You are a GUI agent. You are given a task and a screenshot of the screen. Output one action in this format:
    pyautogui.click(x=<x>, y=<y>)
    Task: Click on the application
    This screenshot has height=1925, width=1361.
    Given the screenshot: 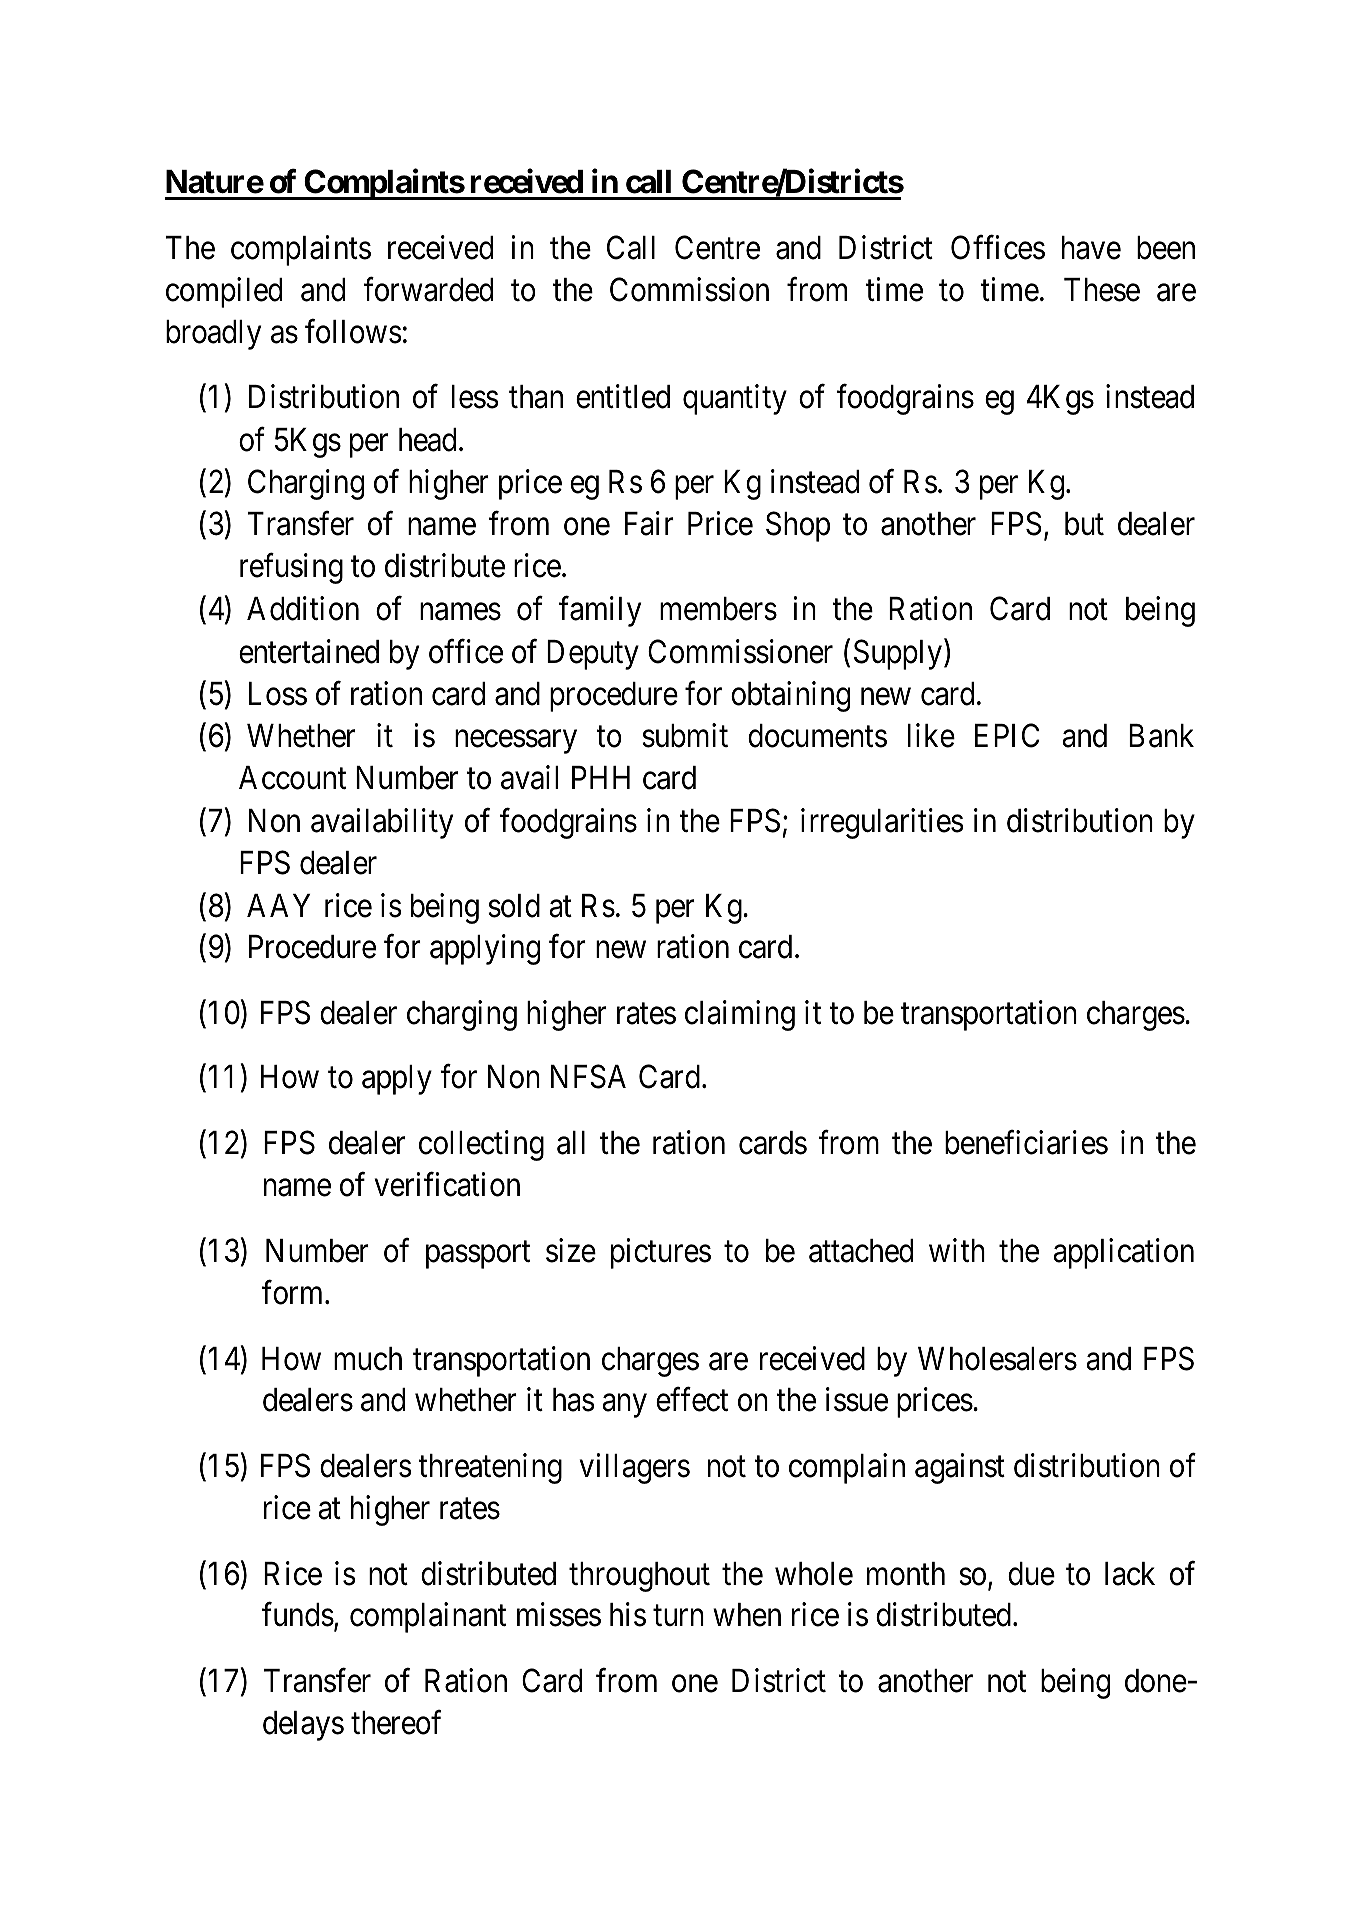 What is the action you would take?
    pyautogui.click(x=1123, y=1253)
